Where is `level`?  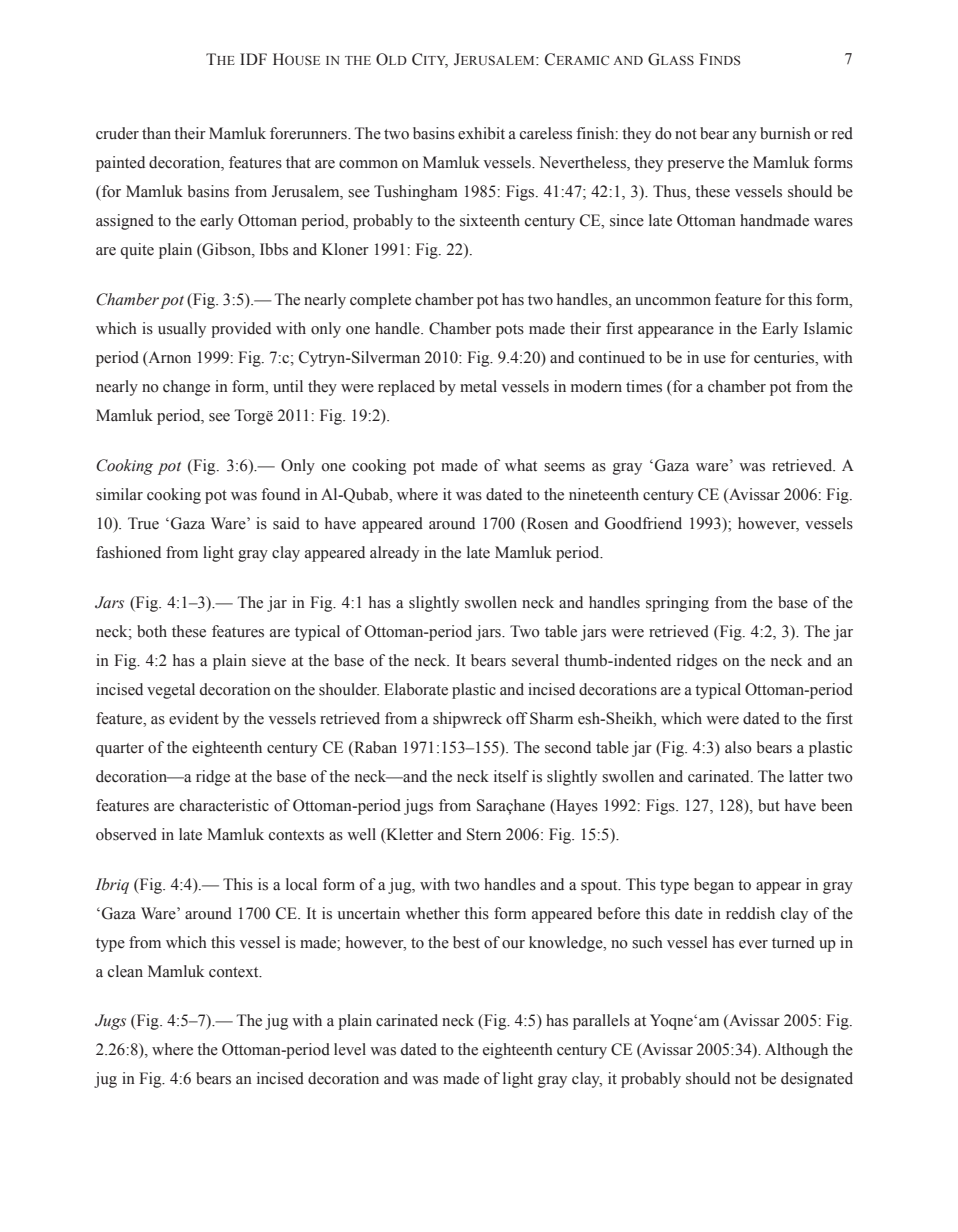 level is located at coordinates (350, 1049).
